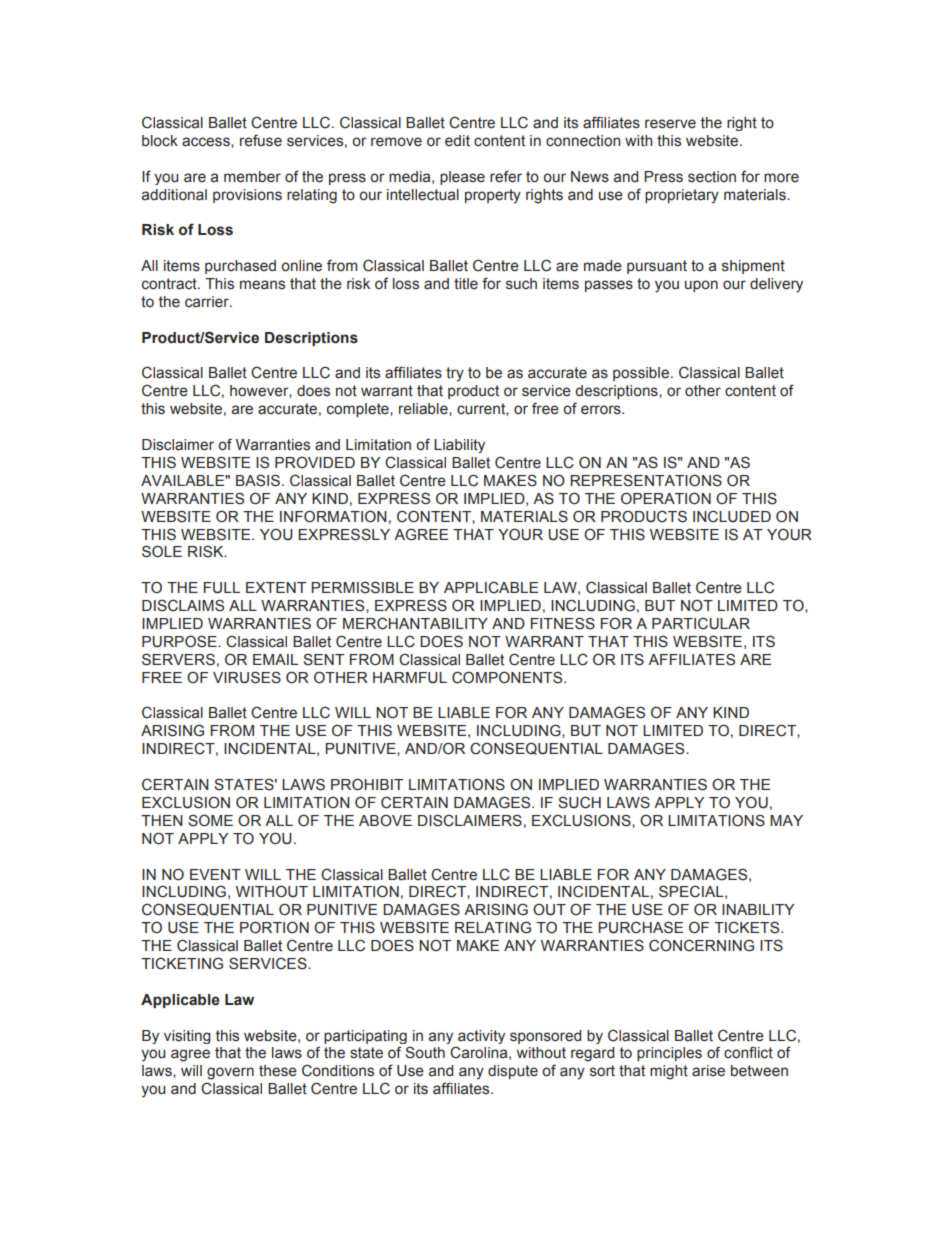  Describe the element at coordinates (208, 302) in the screenshot. I see `carrier` at that location.
